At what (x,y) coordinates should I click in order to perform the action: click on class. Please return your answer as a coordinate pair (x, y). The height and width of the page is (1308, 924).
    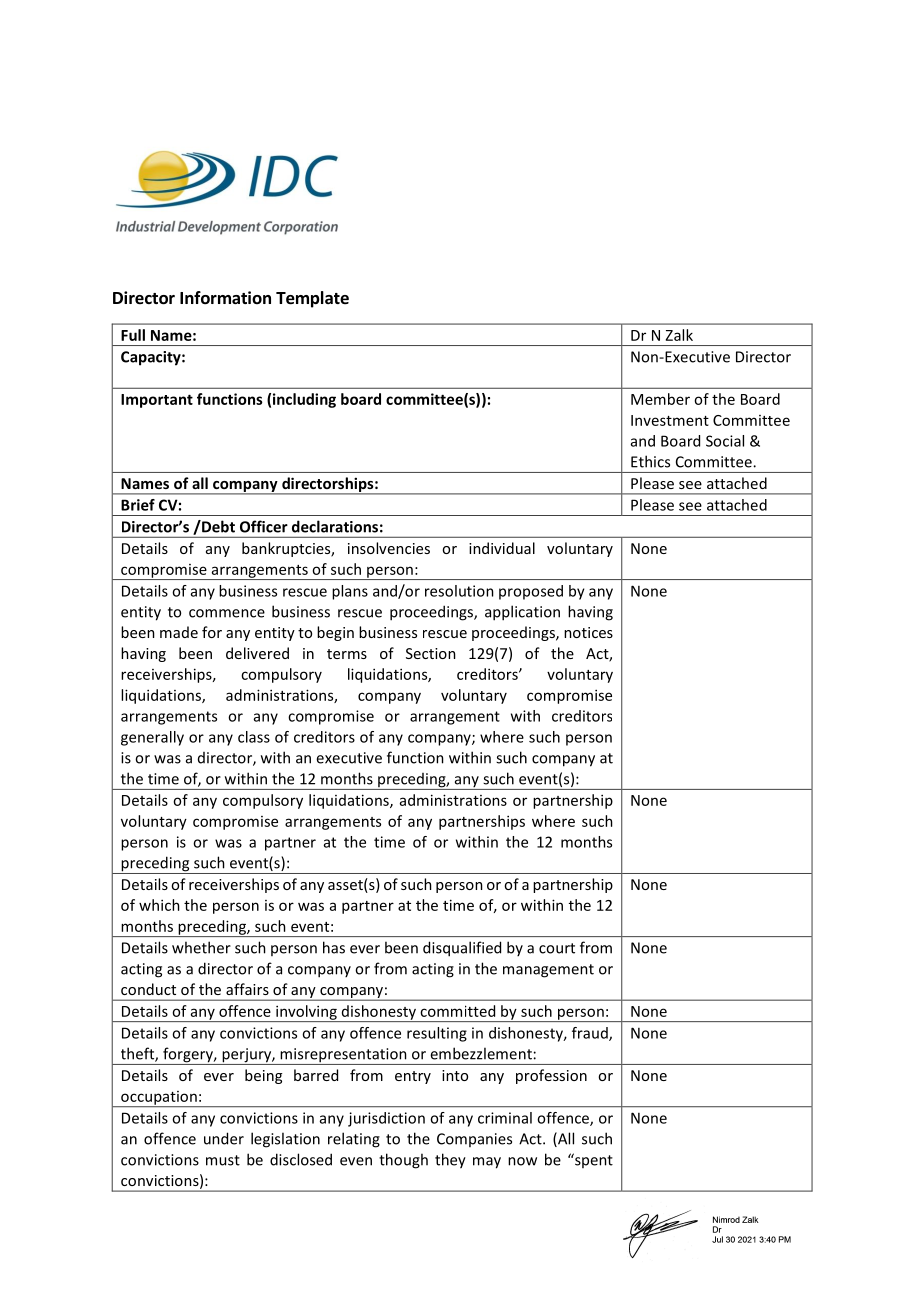
    Looking at the image, I should click on (254, 737).
